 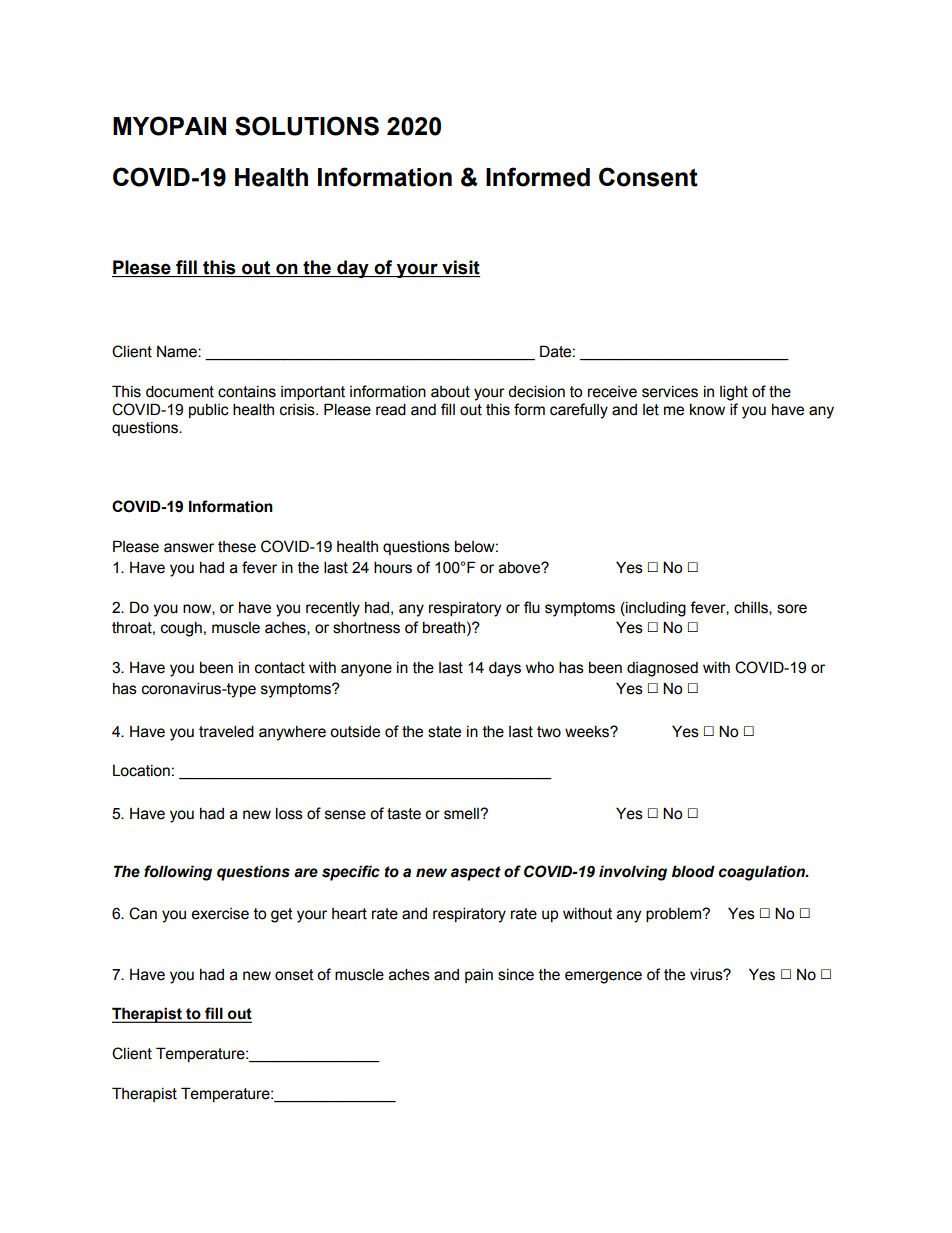 What do you see at coordinates (675, 914) in the screenshot?
I see `problem` at bounding box center [675, 914].
